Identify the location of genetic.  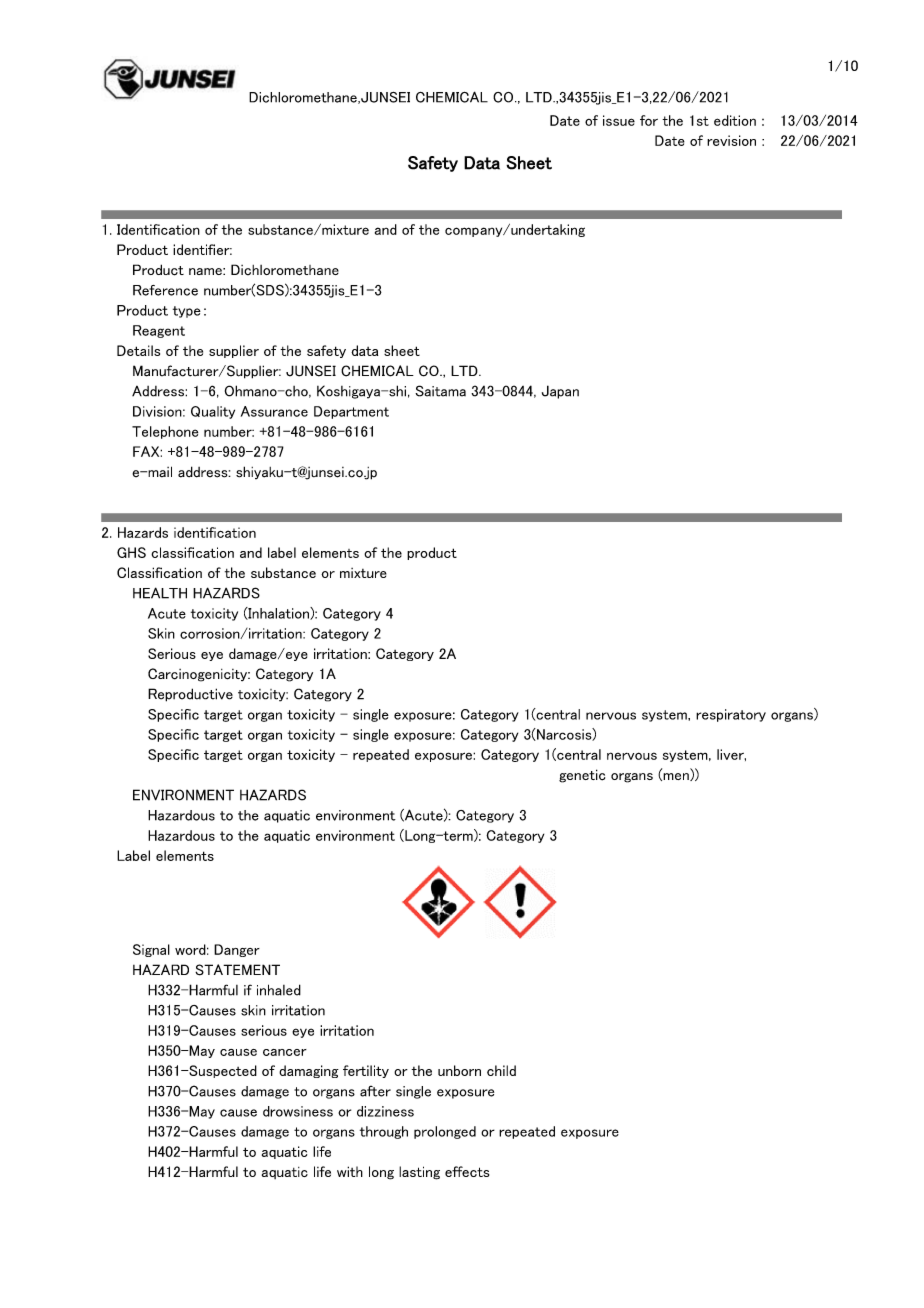
(582, 776).
